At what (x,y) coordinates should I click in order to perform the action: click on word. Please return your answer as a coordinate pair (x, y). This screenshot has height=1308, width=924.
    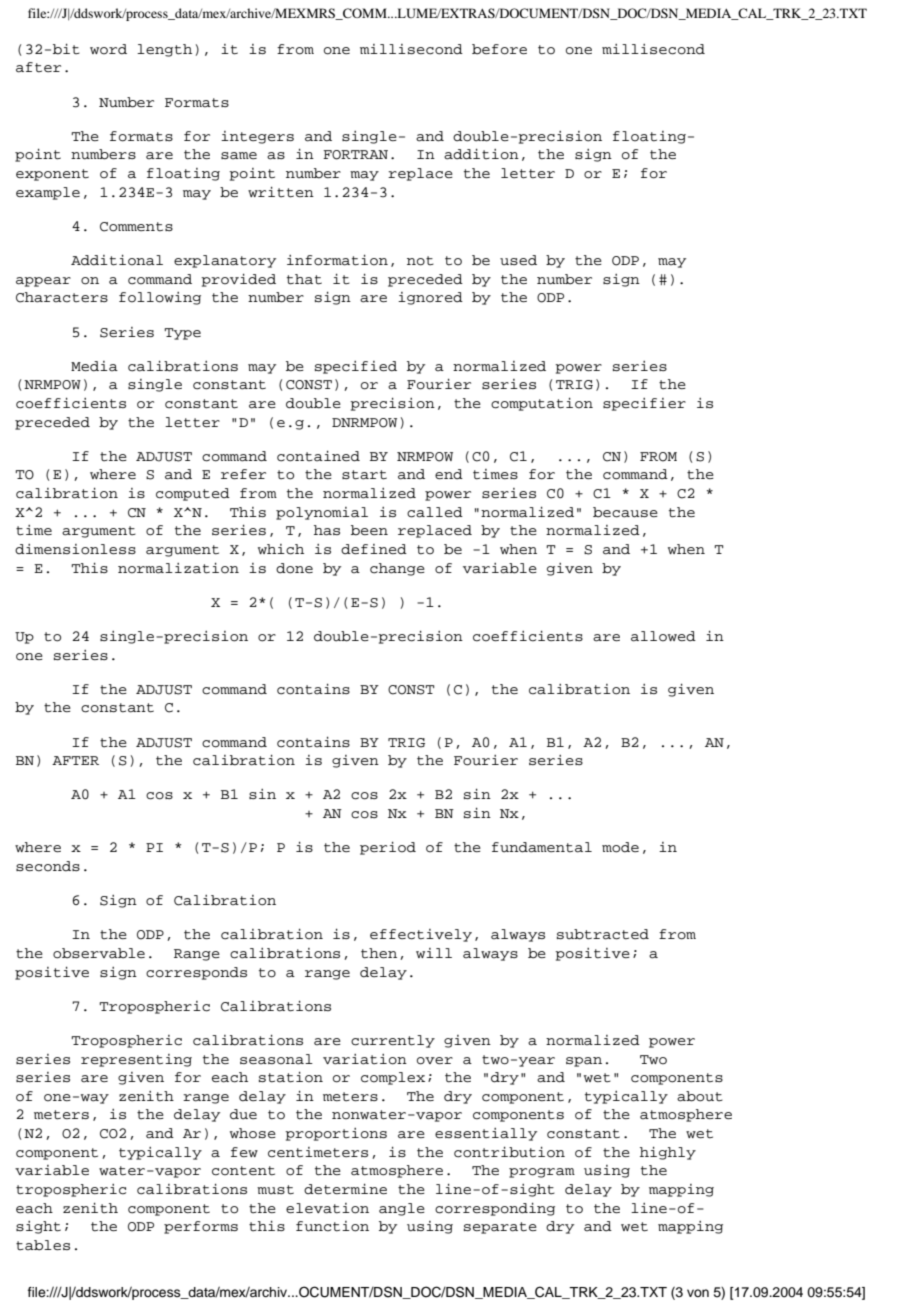
    Looking at the image, I should click on (108, 49).
